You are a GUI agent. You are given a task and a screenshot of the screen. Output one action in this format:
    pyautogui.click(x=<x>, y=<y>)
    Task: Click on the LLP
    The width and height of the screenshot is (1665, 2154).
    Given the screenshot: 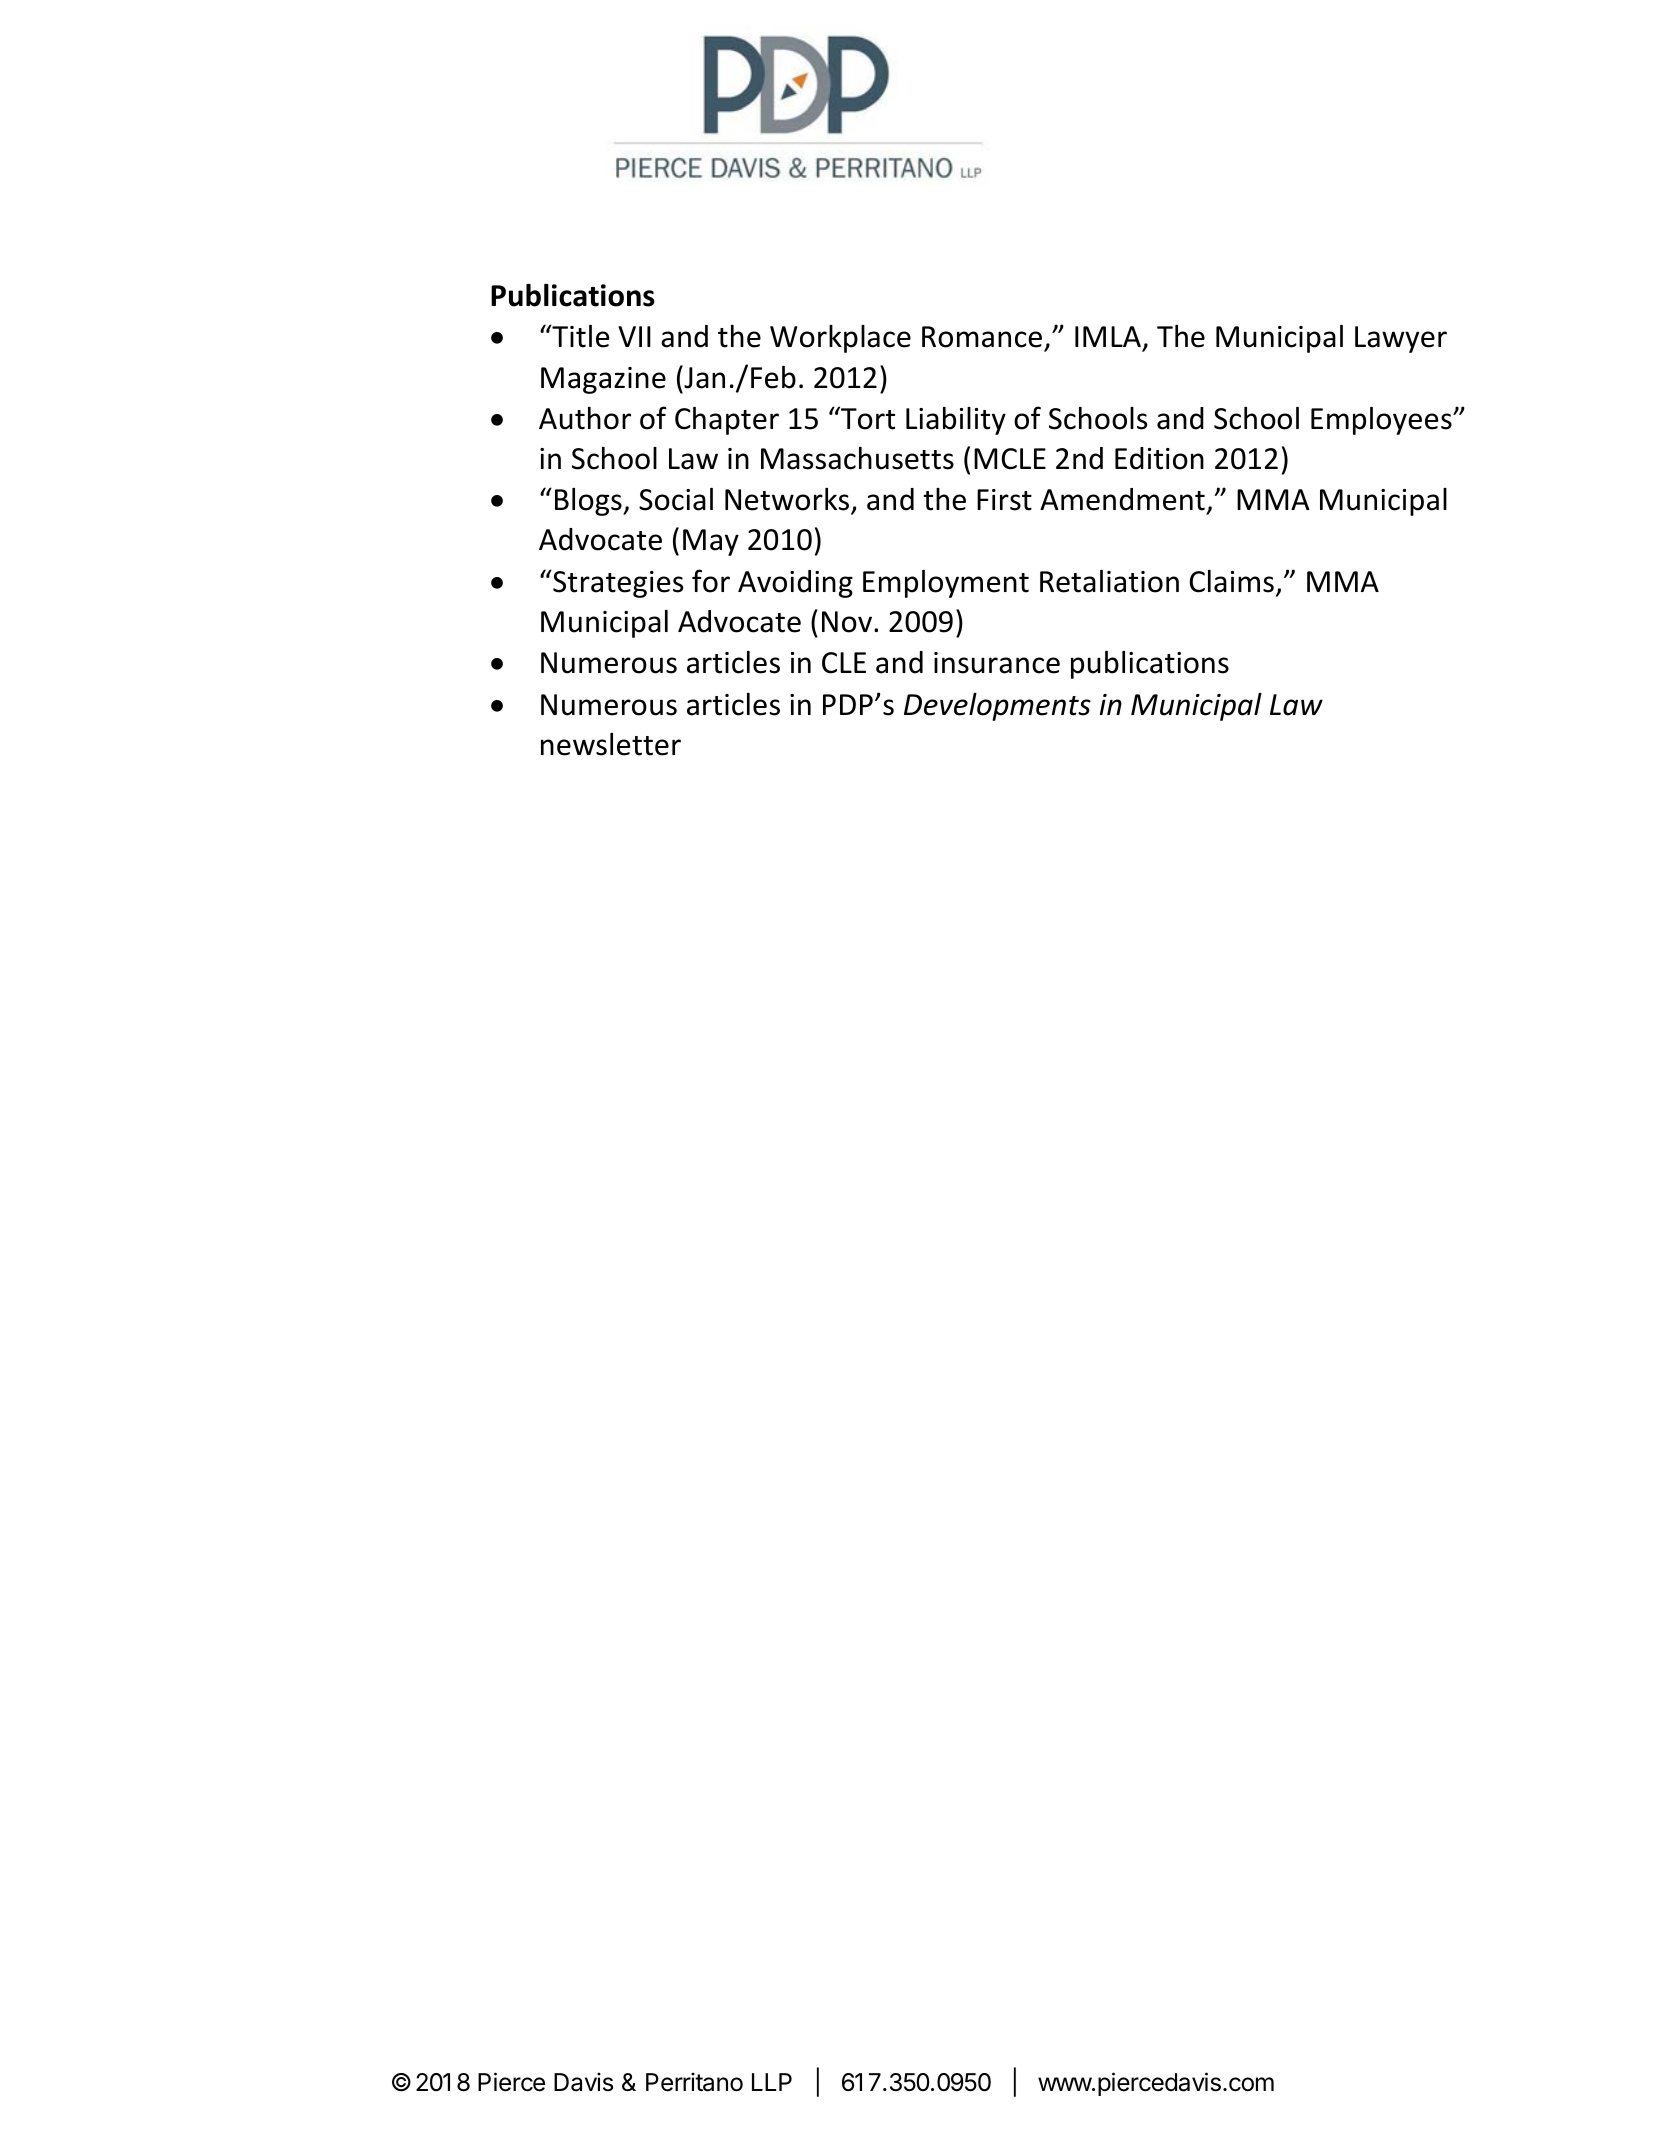 What is the action you would take?
    pyautogui.click(x=772, y=2082)
